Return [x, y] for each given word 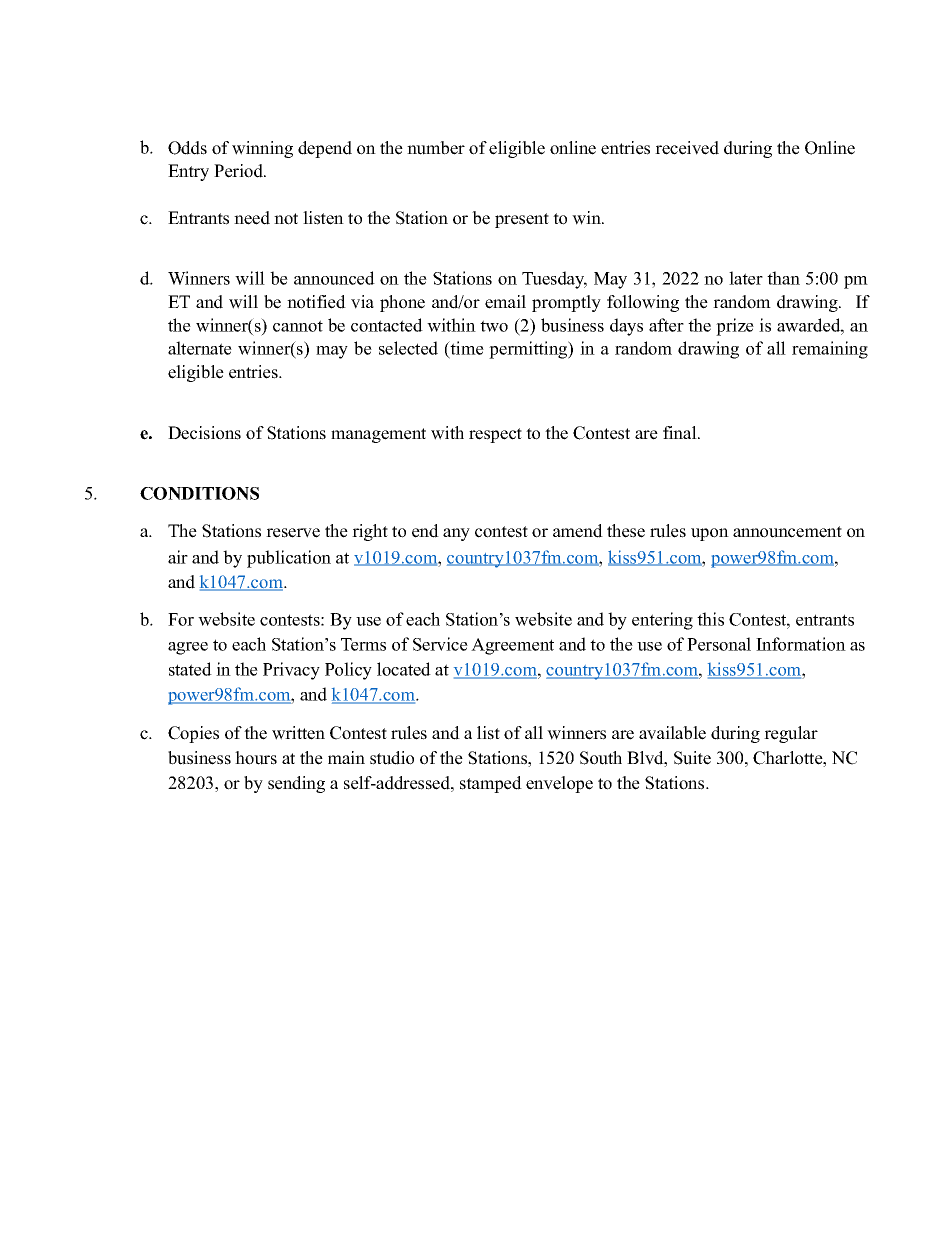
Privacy [291, 671]
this [710, 619]
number [436, 148]
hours [256, 758]
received [687, 148]
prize [735, 327]
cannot [298, 326]
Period [239, 171]
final [681, 432]
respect [495, 435]
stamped [491, 784]
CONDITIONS [199, 493]
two [494, 326]
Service [440, 644]
